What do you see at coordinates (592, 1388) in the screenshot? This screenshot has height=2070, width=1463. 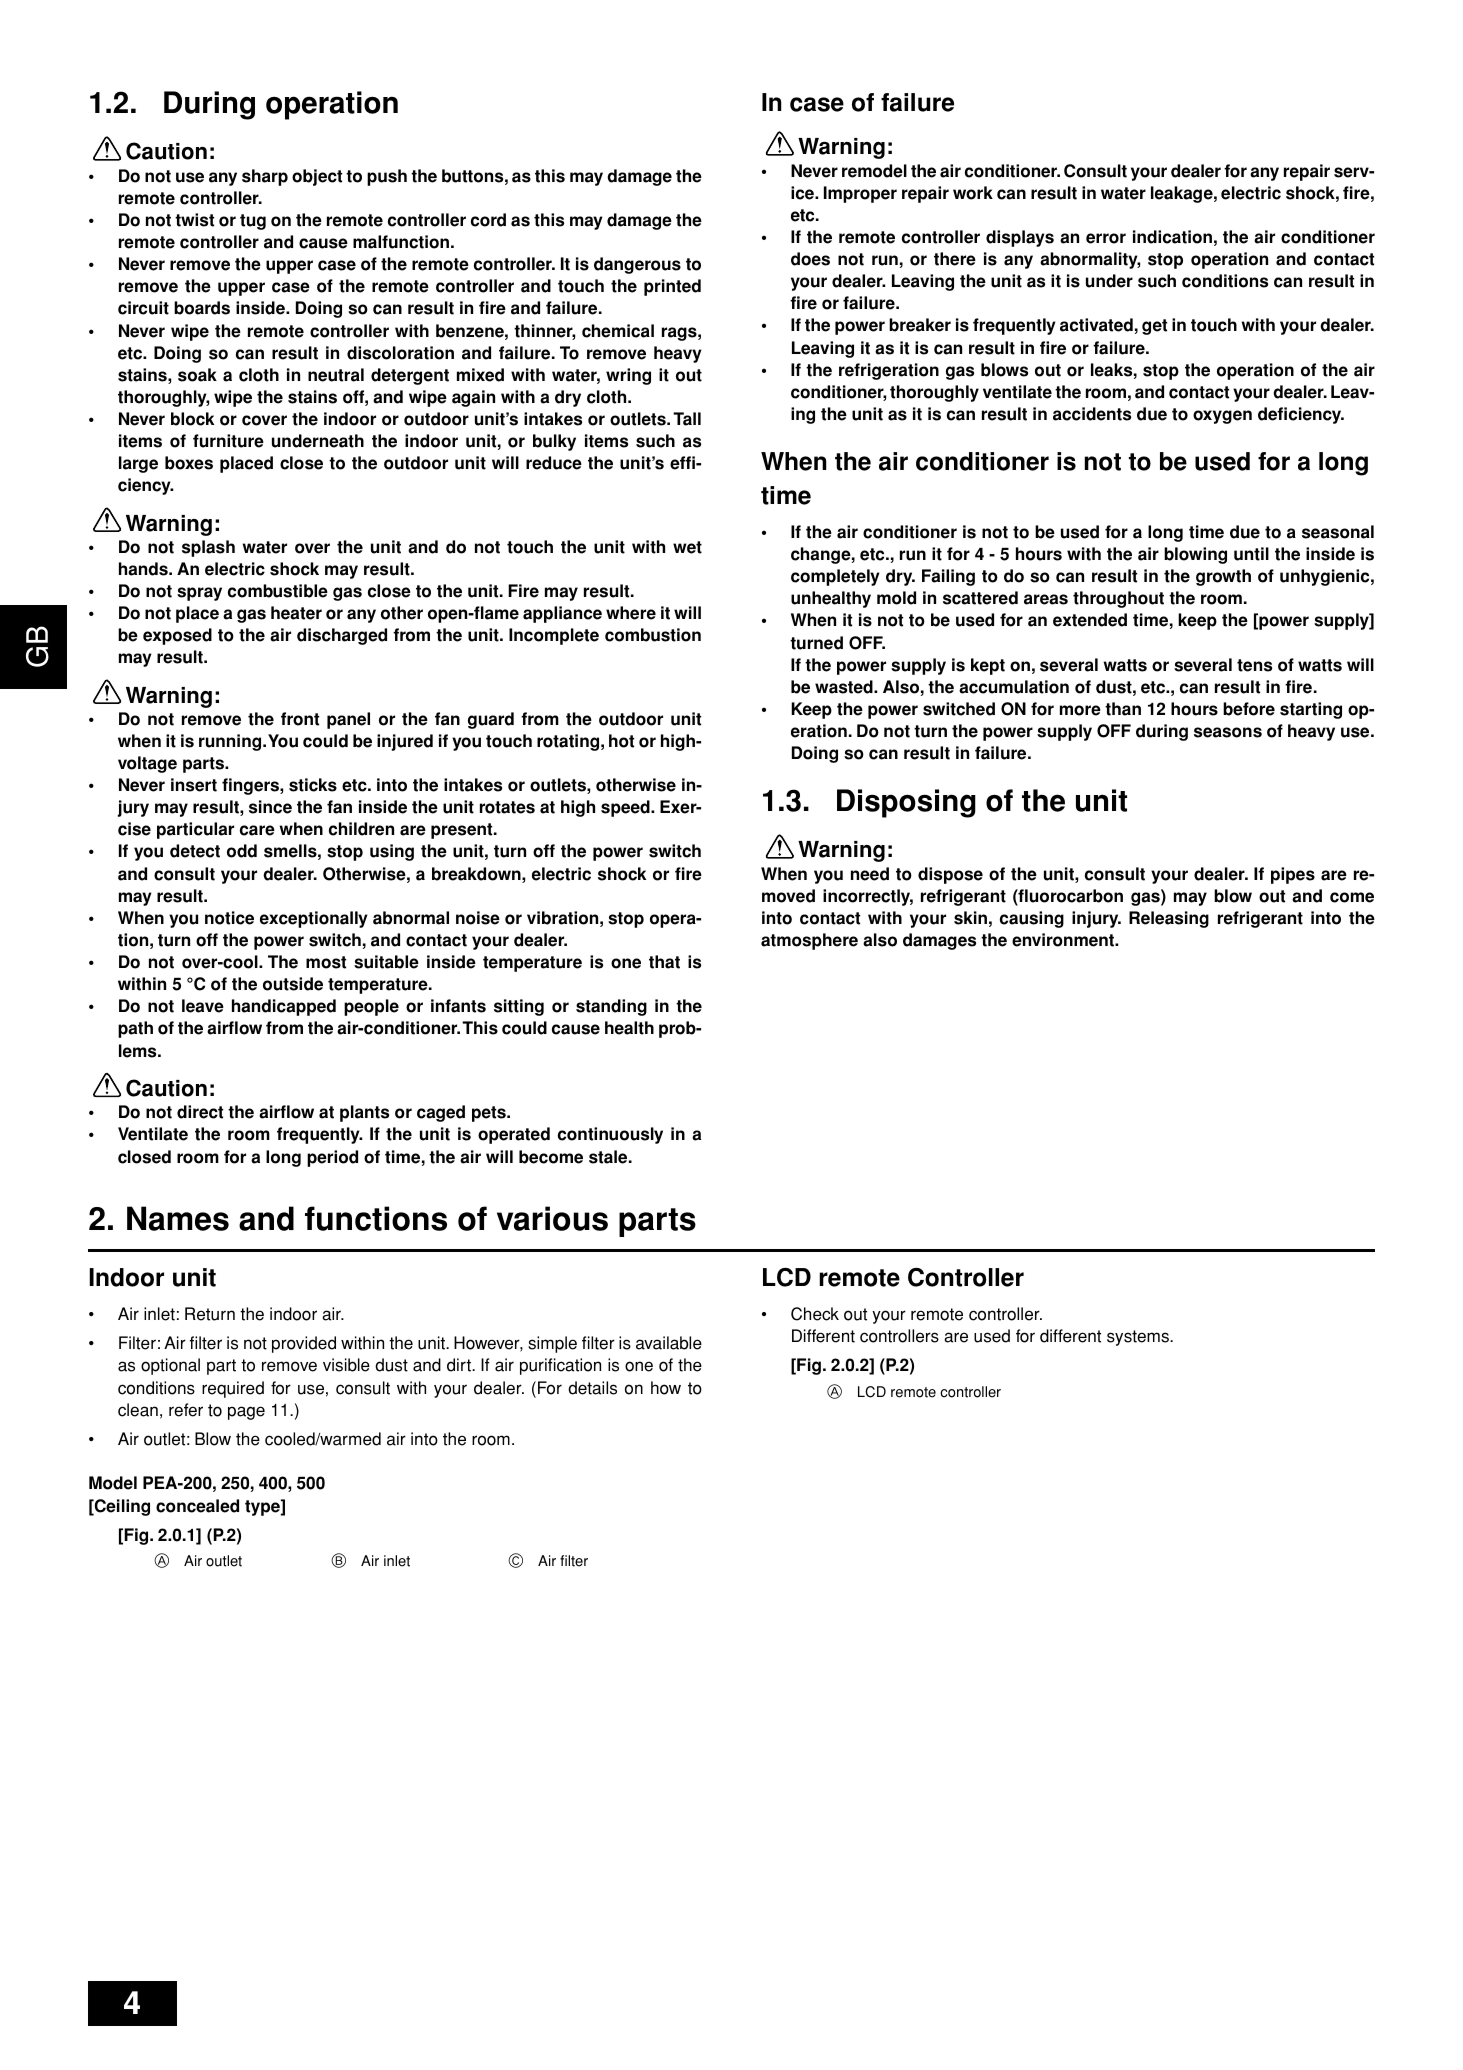 I see `details` at bounding box center [592, 1388].
